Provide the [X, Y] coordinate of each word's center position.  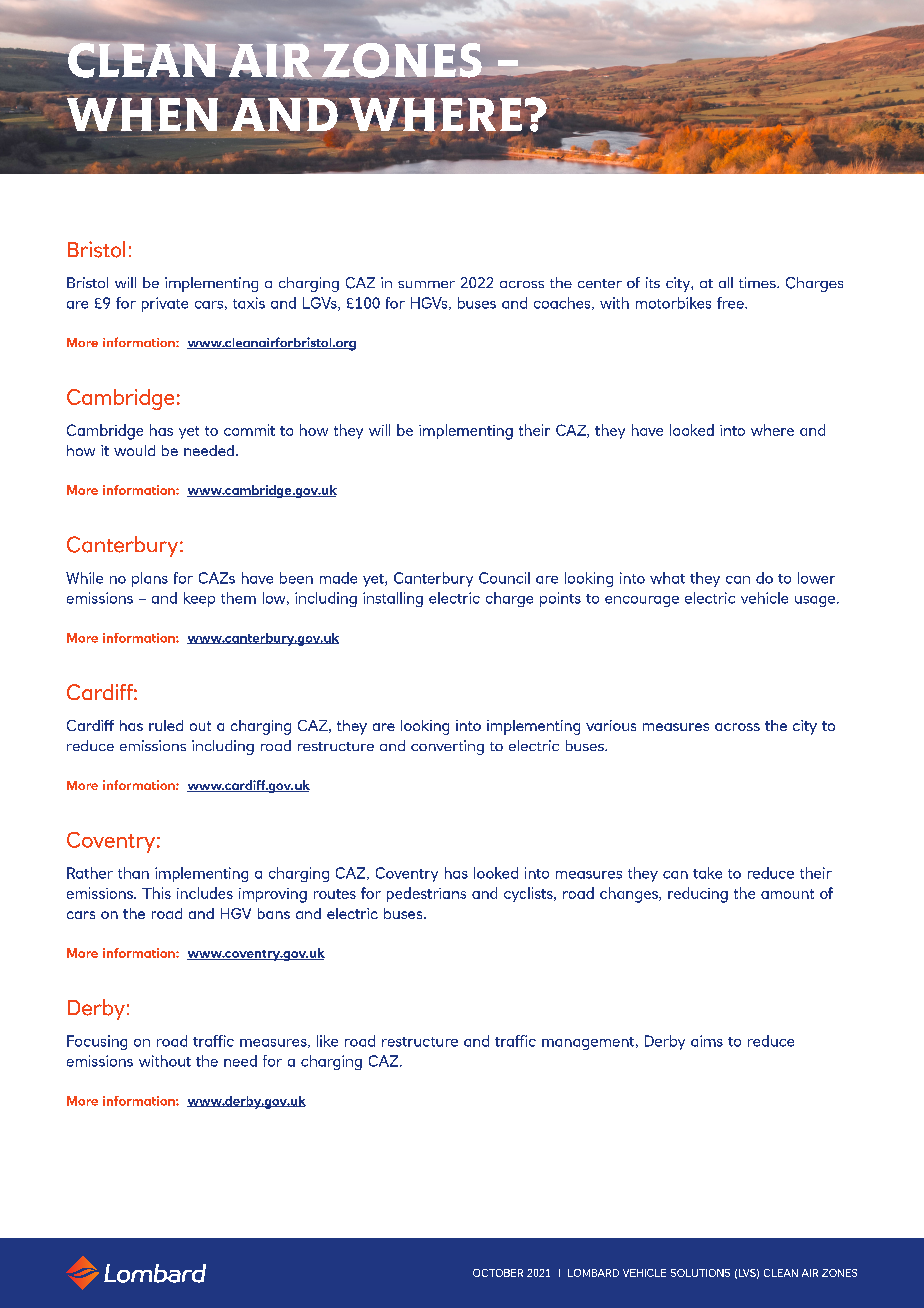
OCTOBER [498, 1273]
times [758, 282]
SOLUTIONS [700, 1273]
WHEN [142, 114]
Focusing [97, 1042]
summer [426, 284]
